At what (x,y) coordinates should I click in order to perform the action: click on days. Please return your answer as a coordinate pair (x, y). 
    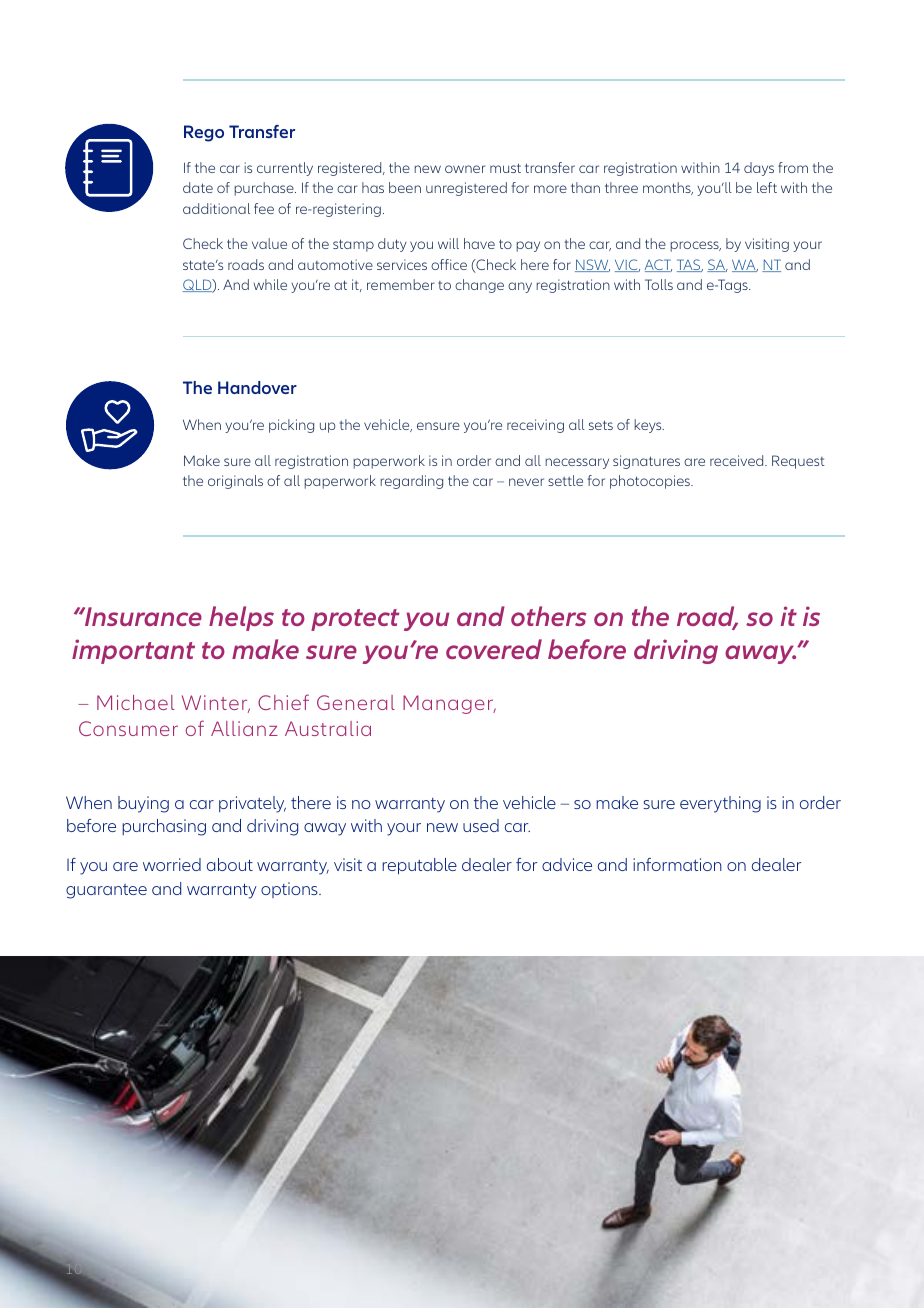
    Looking at the image, I should click on (759, 169).
